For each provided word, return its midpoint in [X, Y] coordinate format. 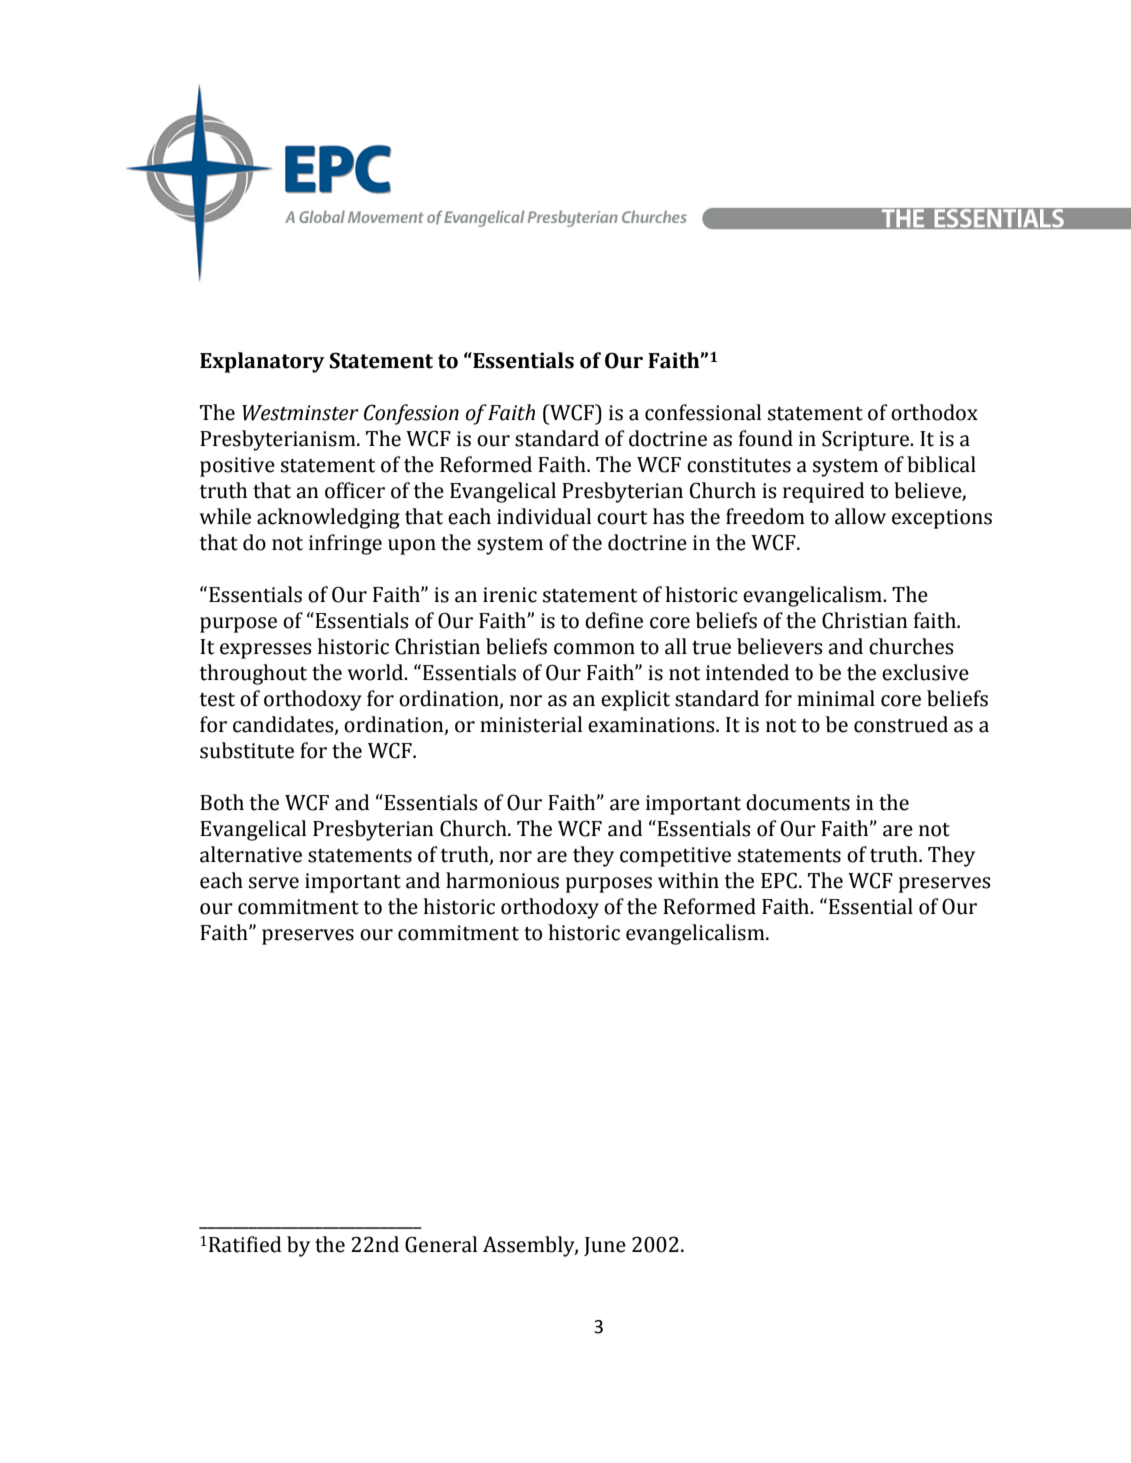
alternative [251, 854]
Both [222, 802]
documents [798, 802]
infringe [345, 544]
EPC [779, 880]
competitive [675, 857]
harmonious [502, 880]
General [441, 1244]
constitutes [739, 465]
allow [860, 516]
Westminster [300, 413]
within [688, 880]
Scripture [867, 440]
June [605, 1246]
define [614, 620]
